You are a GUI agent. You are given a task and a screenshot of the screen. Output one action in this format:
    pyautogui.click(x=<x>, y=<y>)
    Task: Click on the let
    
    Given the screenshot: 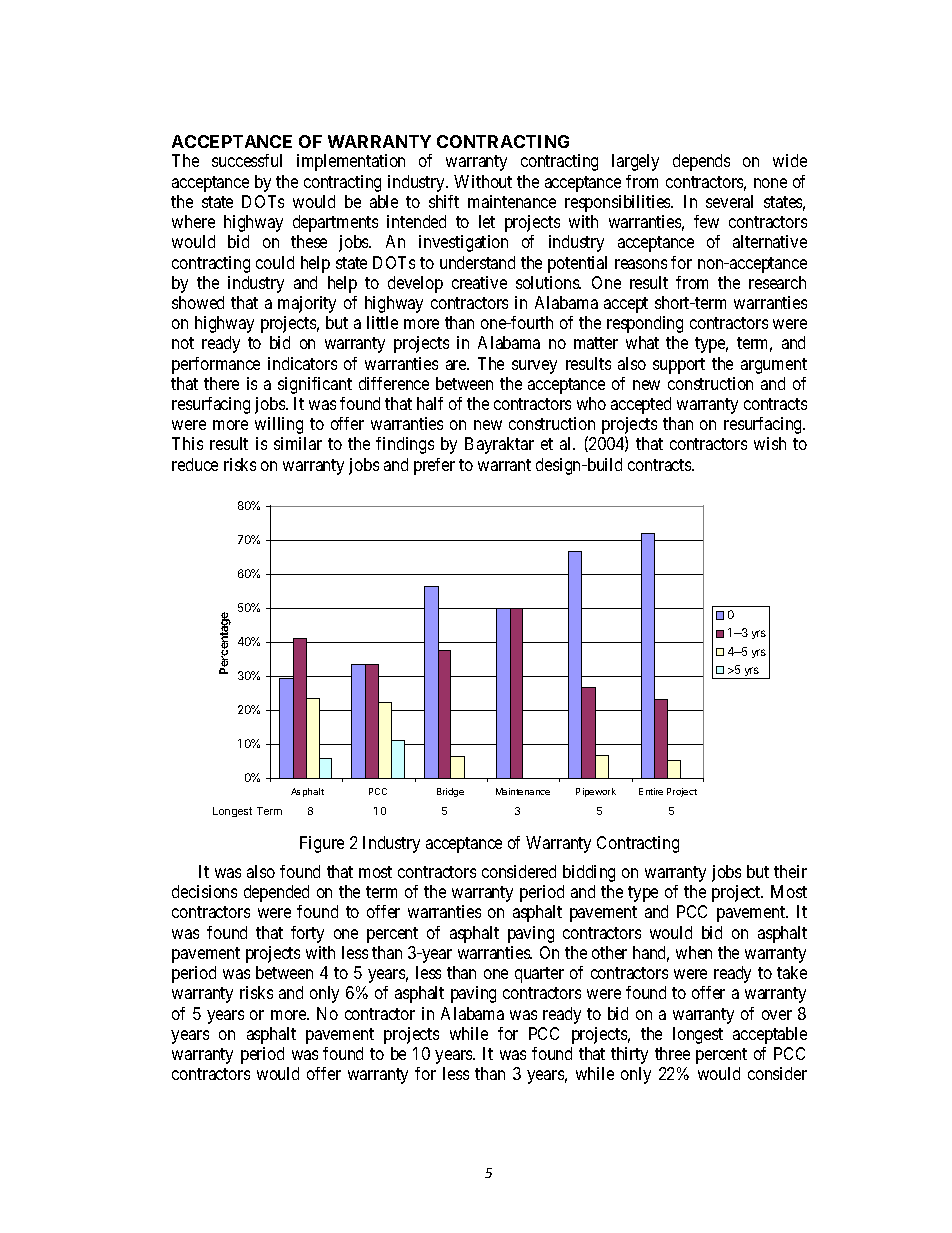 What is the action you would take?
    pyautogui.click(x=487, y=221)
